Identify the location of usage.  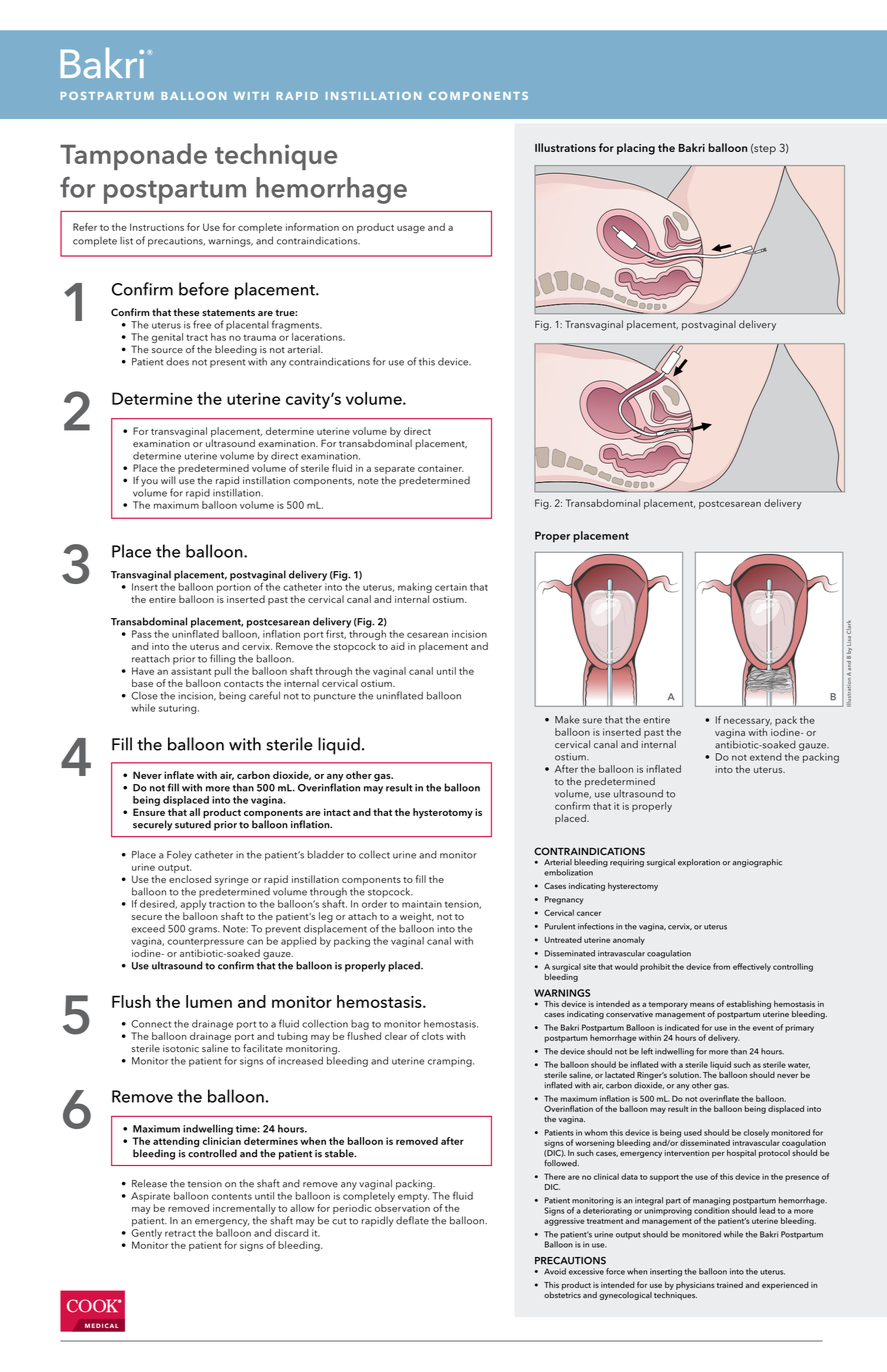
(411, 230).
